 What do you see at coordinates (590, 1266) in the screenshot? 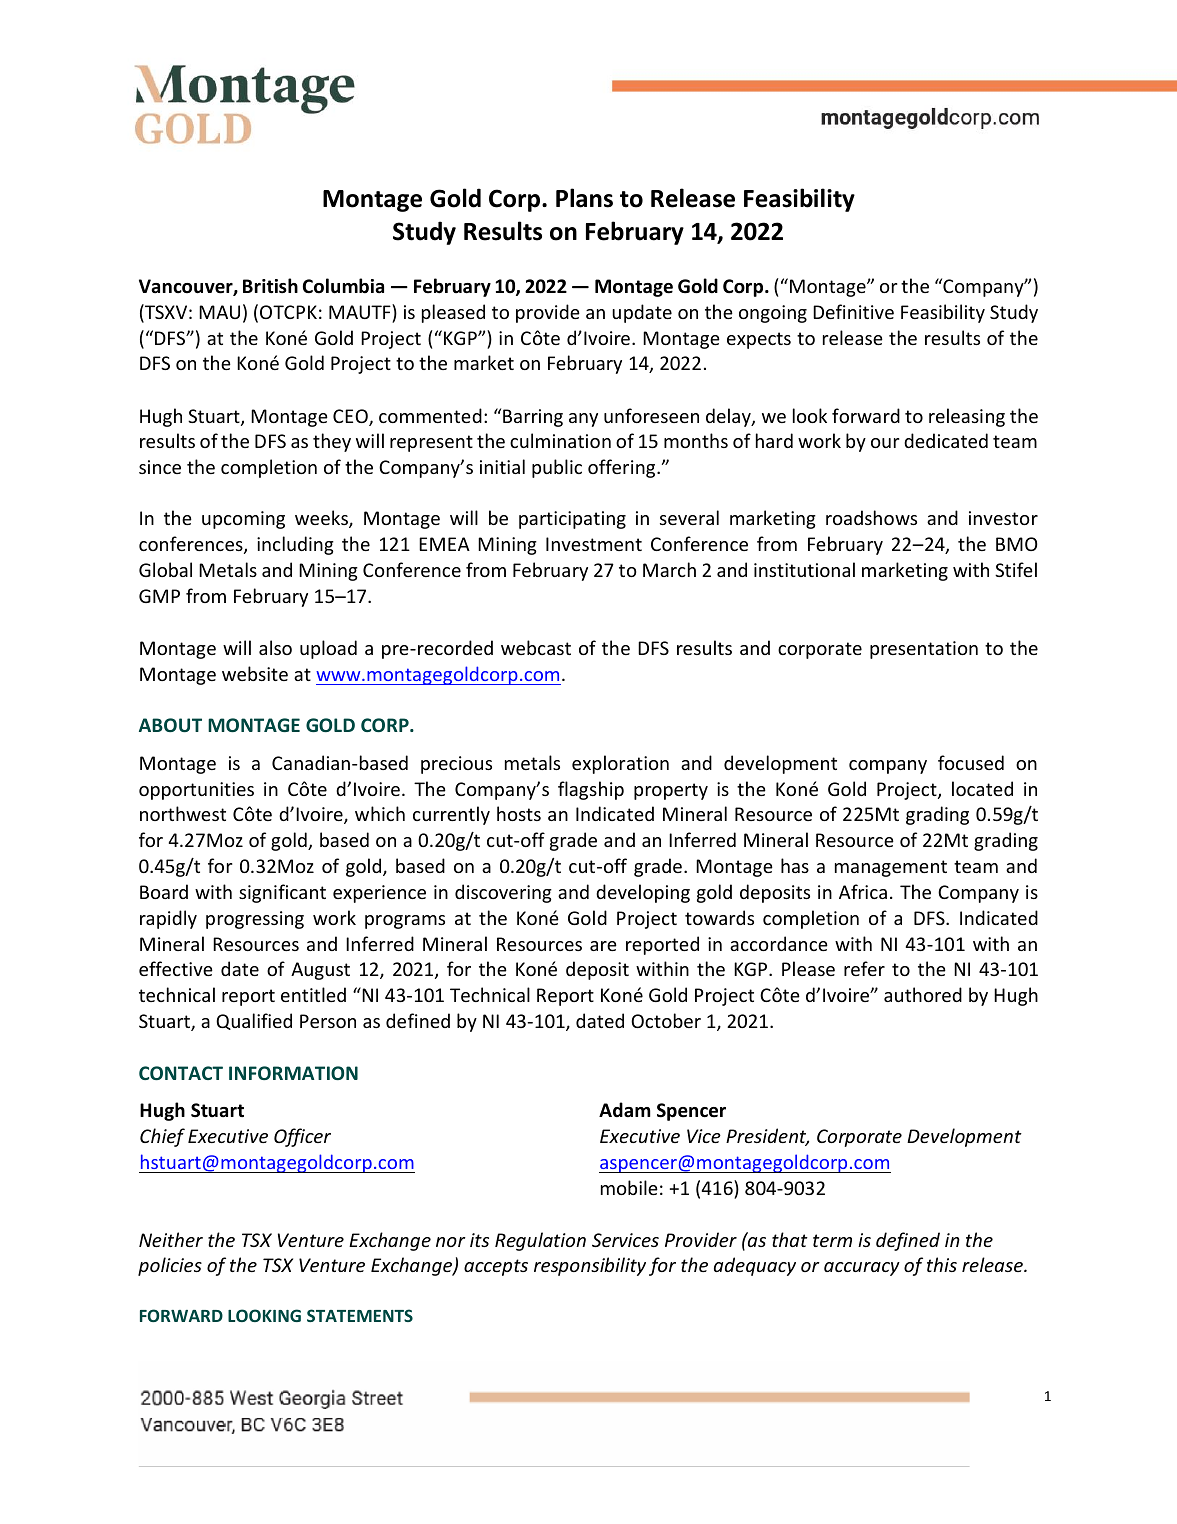
I see `responsibility` at bounding box center [590, 1266].
